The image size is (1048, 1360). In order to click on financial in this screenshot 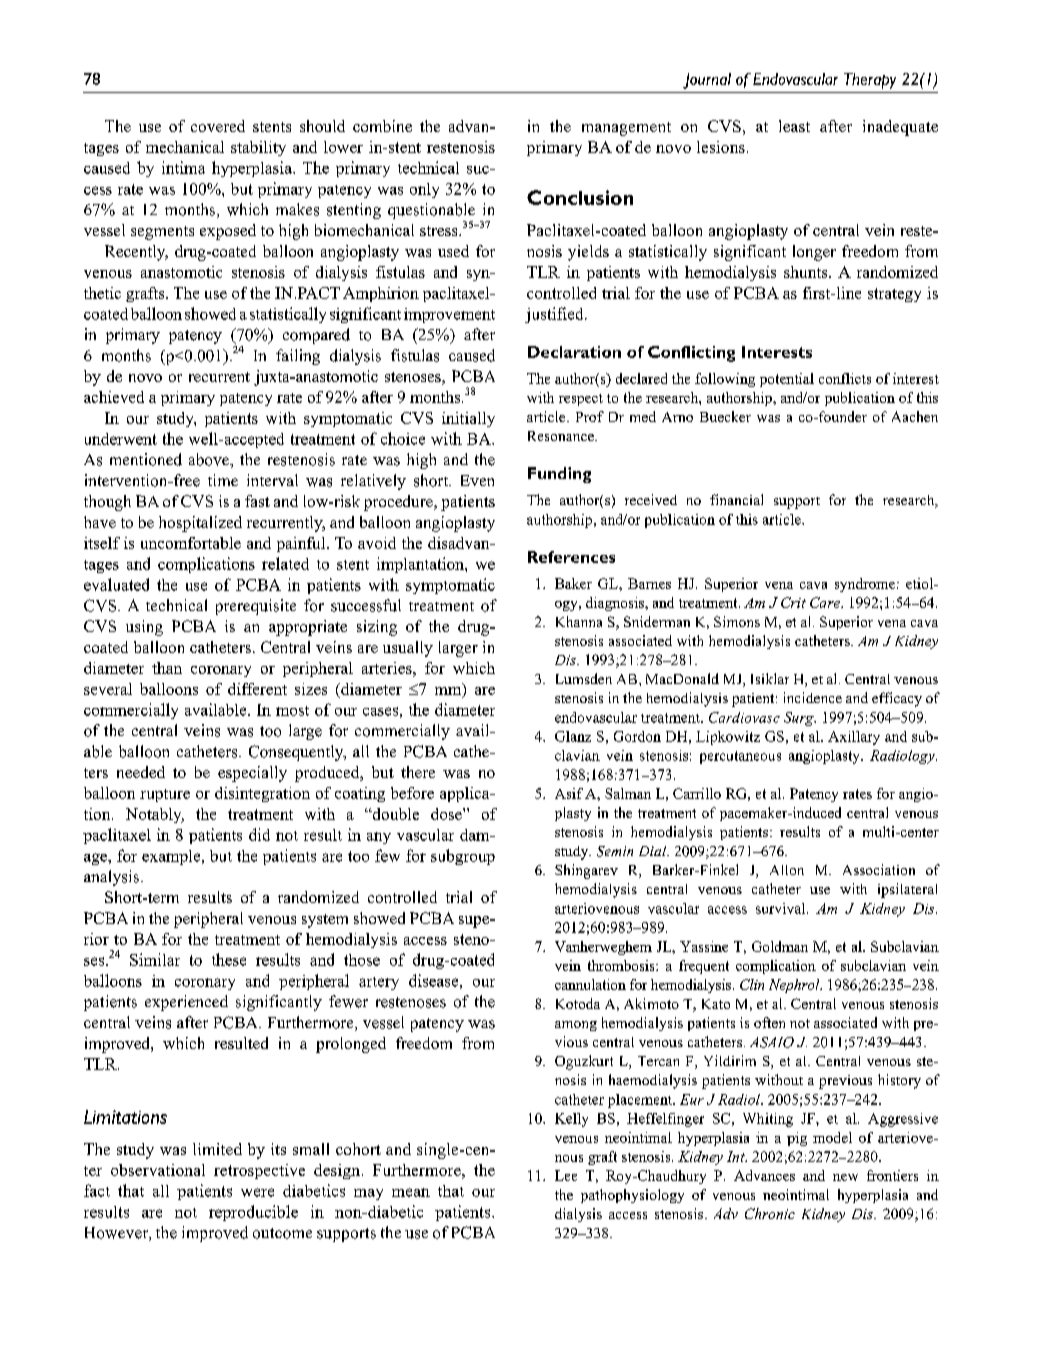, I will do `click(736, 499)`.
